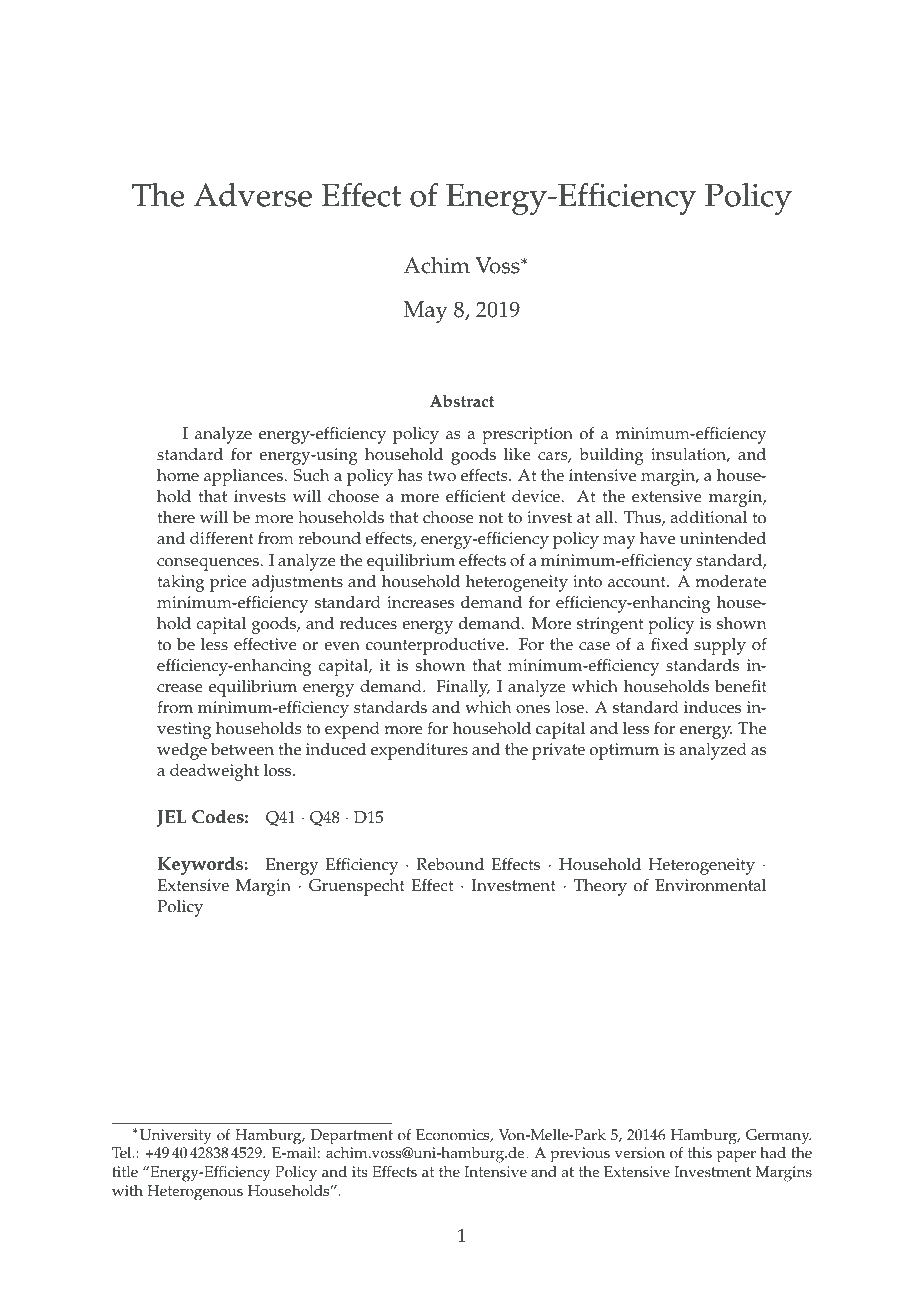 The width and height of the screenshot is (924, 1308). What do you see at coordinates (182, 751) in the screenshot?
I see `wedge` at bounding box center [182, 751].
